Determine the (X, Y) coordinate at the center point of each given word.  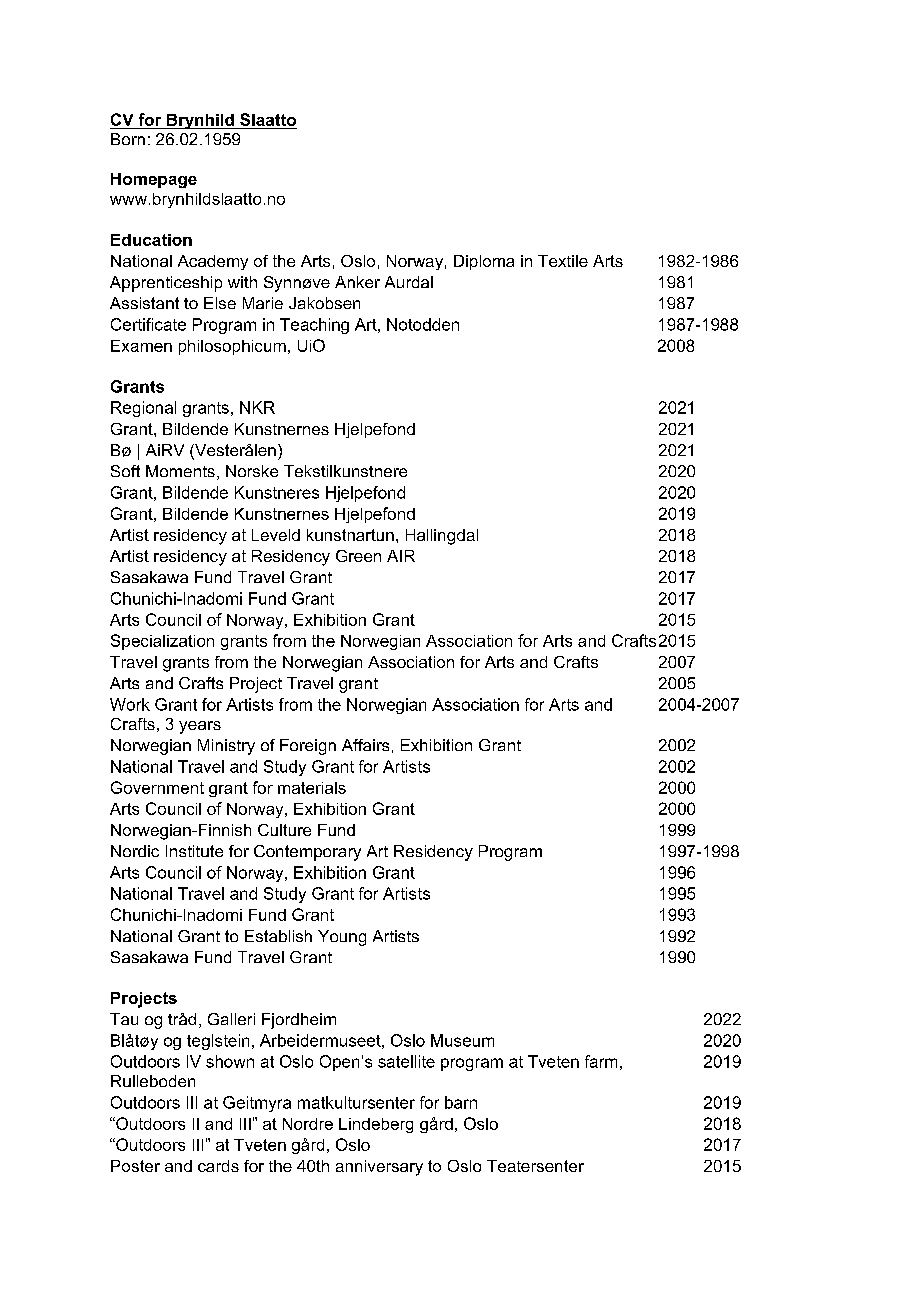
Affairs (365, 745)
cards (218, 1166)
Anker (357, 282)
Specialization (162, 642)
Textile (563, 261)
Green (358, 556)
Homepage (154, 180)
